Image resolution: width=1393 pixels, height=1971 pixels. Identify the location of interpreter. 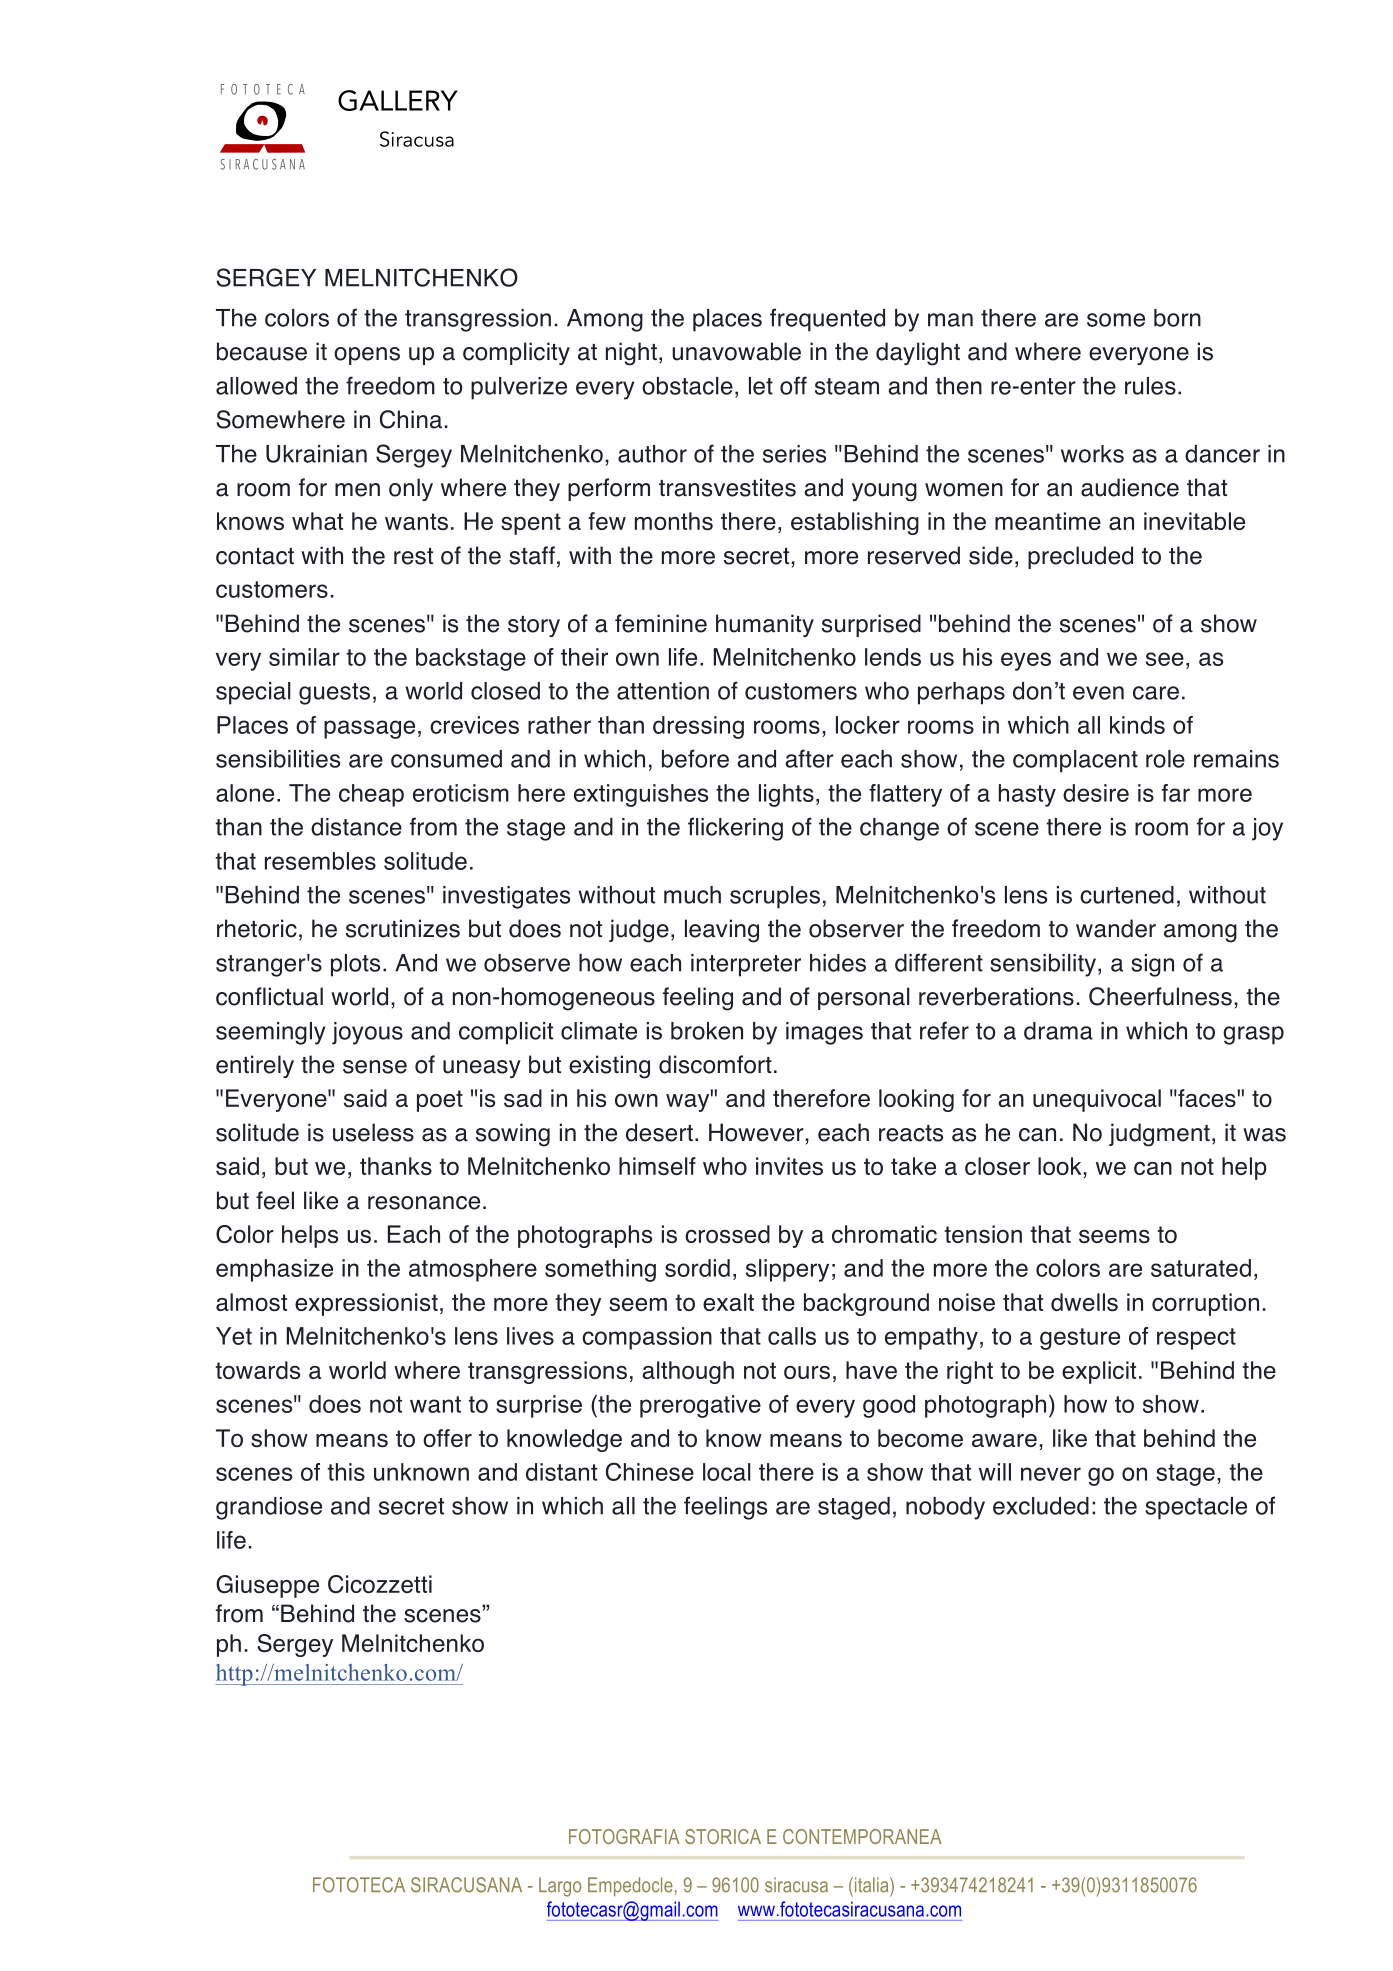
(746, 965).
